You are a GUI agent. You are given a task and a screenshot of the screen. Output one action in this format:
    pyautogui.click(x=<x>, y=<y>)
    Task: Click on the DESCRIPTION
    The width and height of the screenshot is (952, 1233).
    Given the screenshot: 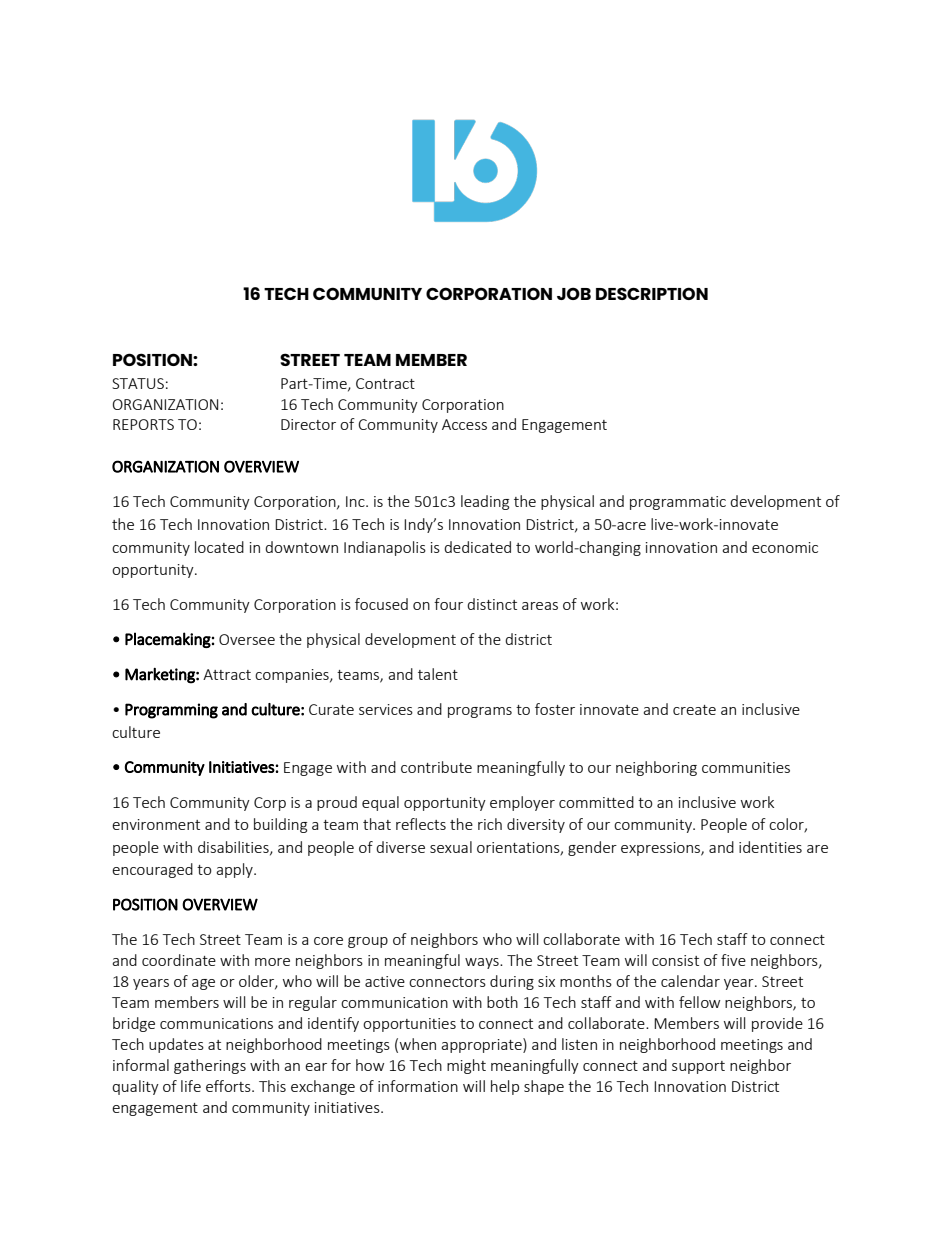 What is the action you would take?
    pyautogui.click(x=652, y=293)
